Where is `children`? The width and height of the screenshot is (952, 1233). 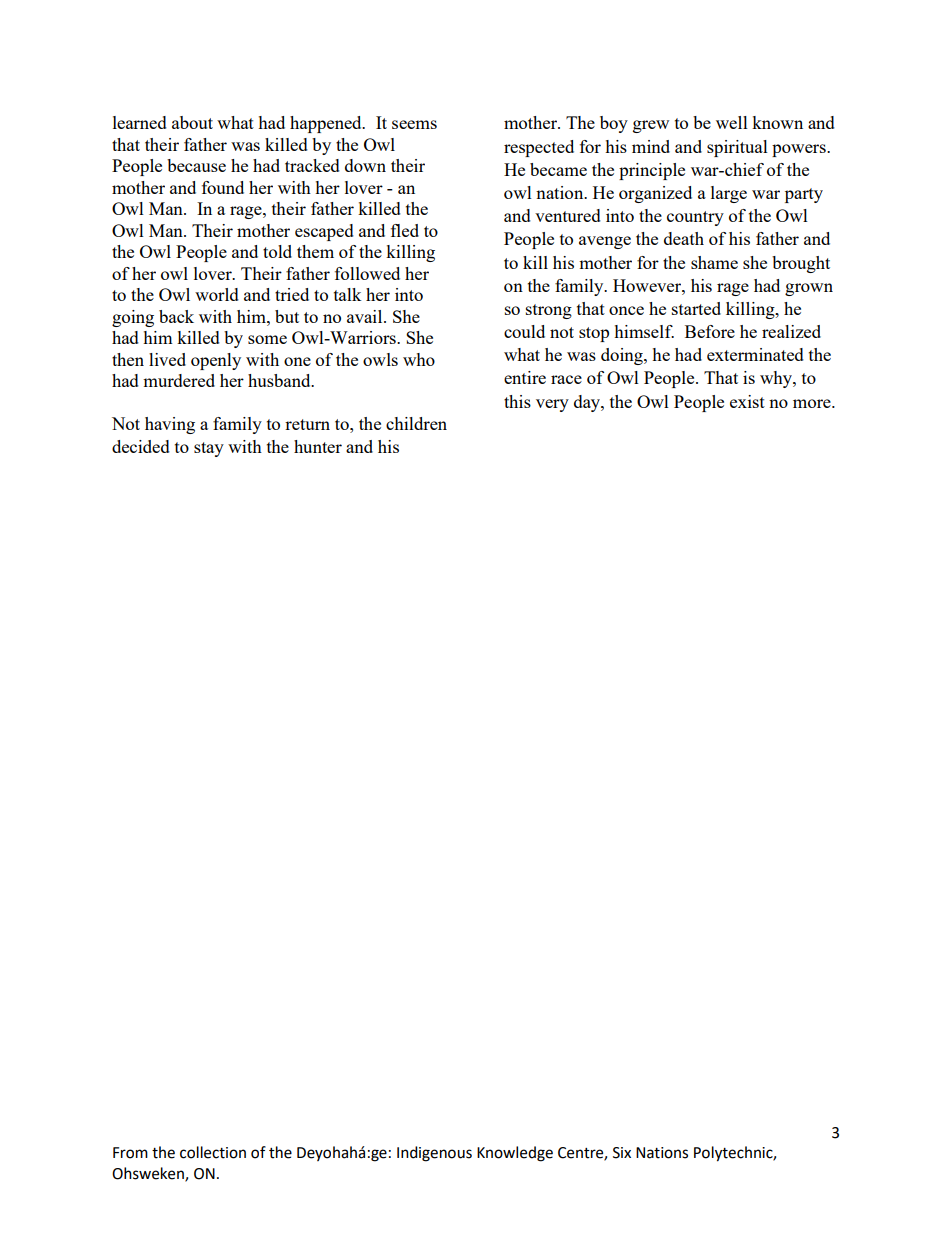 children is located at coordinates (416, 423).
